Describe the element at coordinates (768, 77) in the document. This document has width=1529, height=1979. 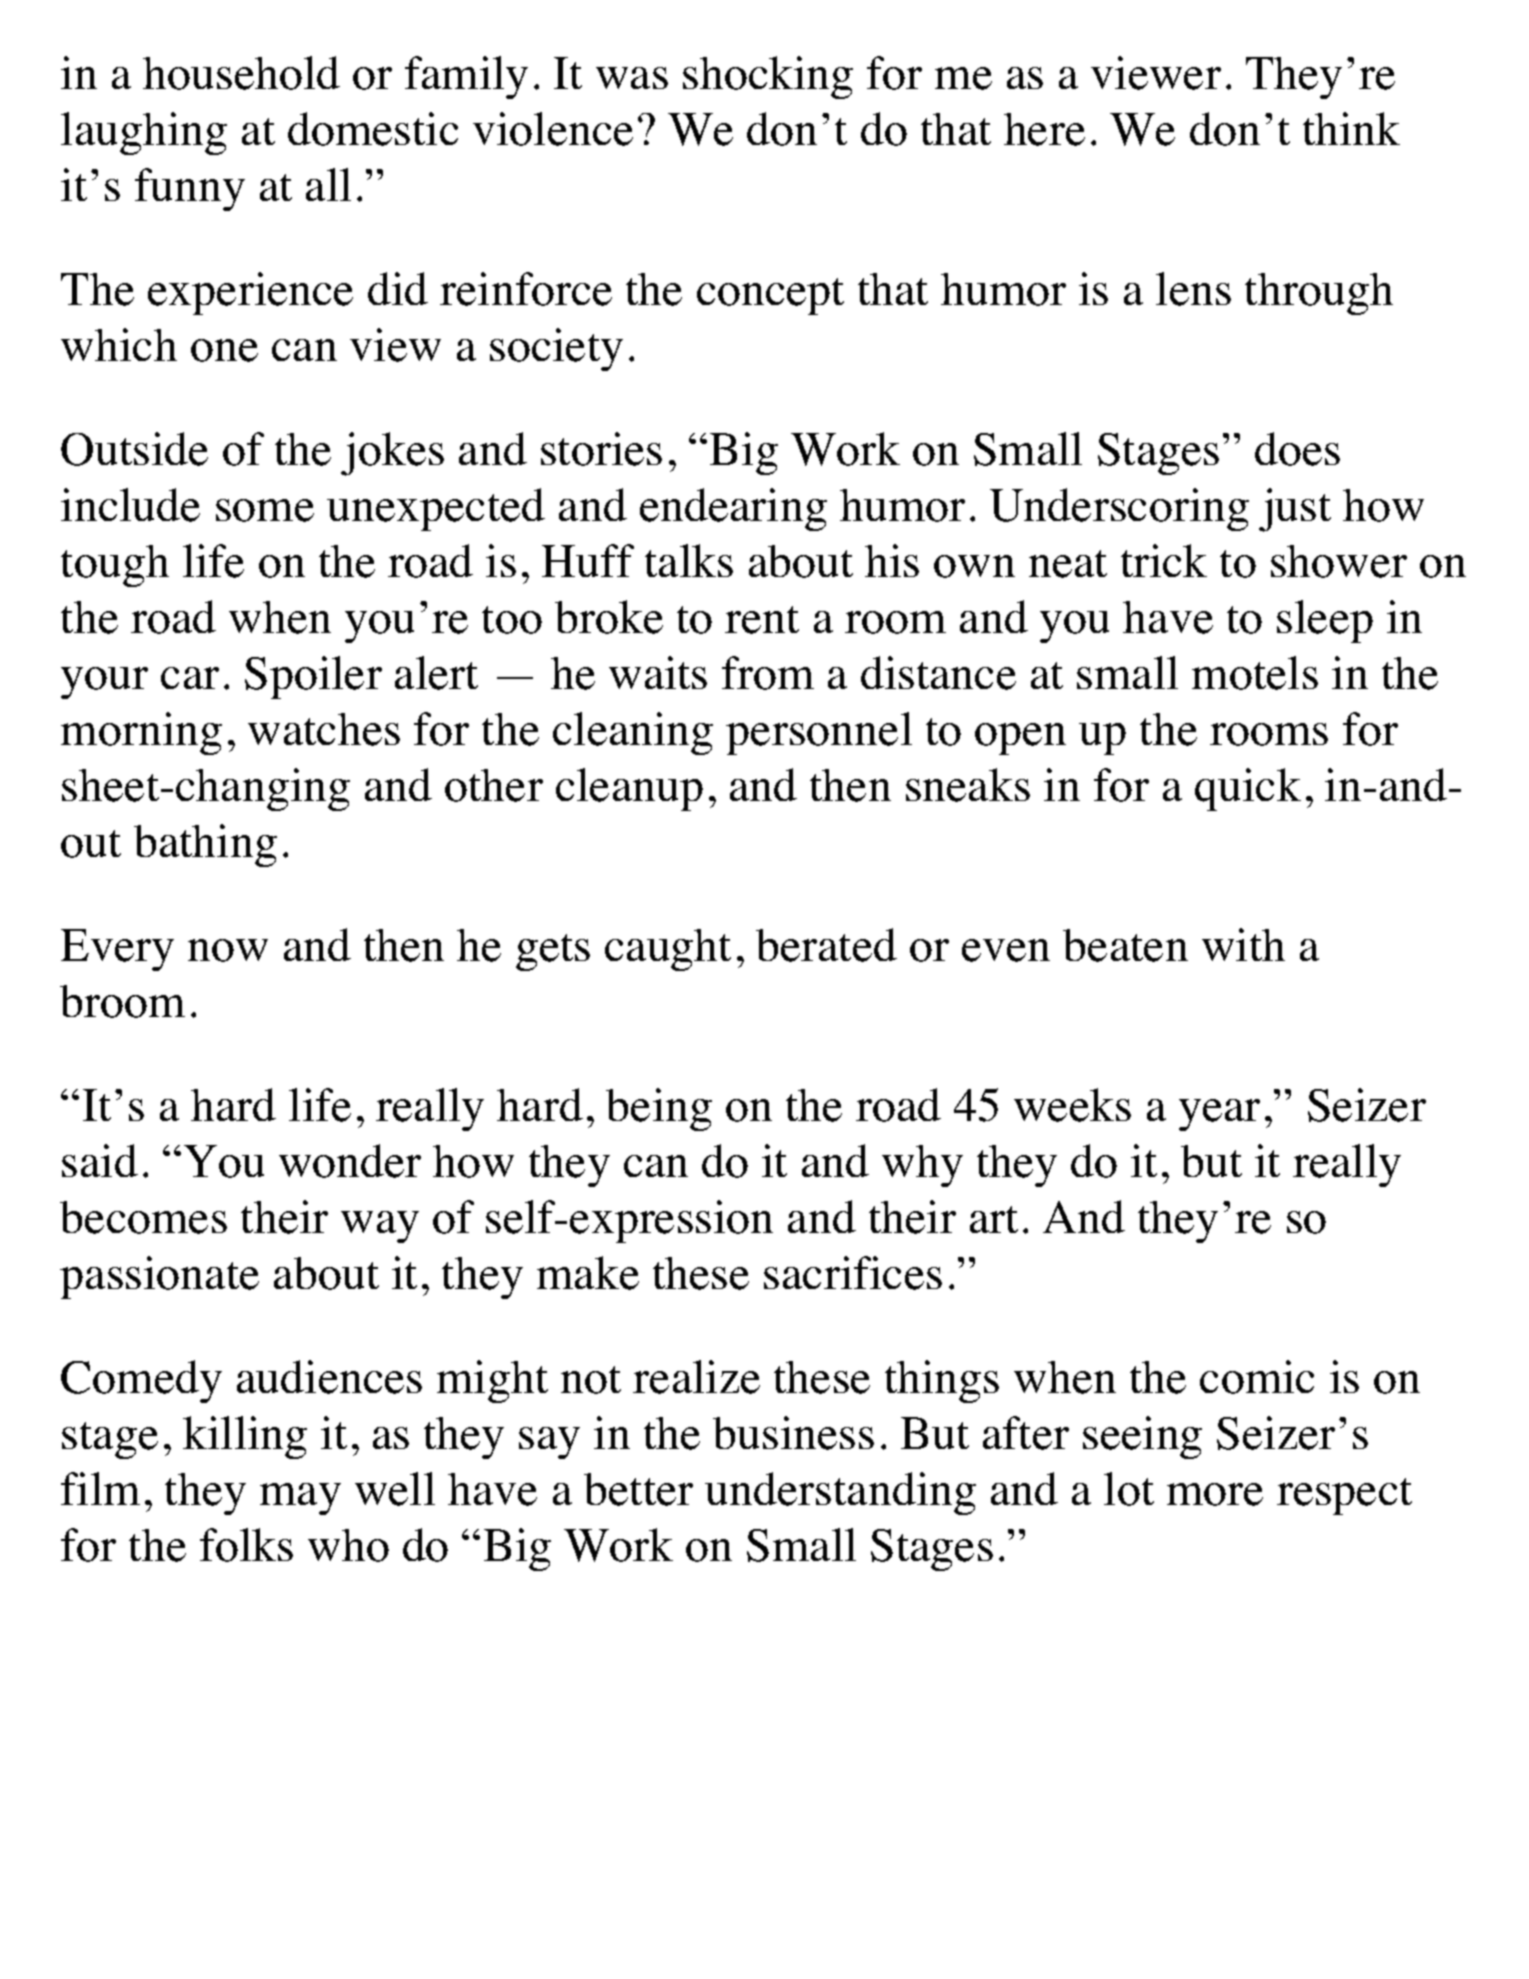
I see `shocking` at that location.
